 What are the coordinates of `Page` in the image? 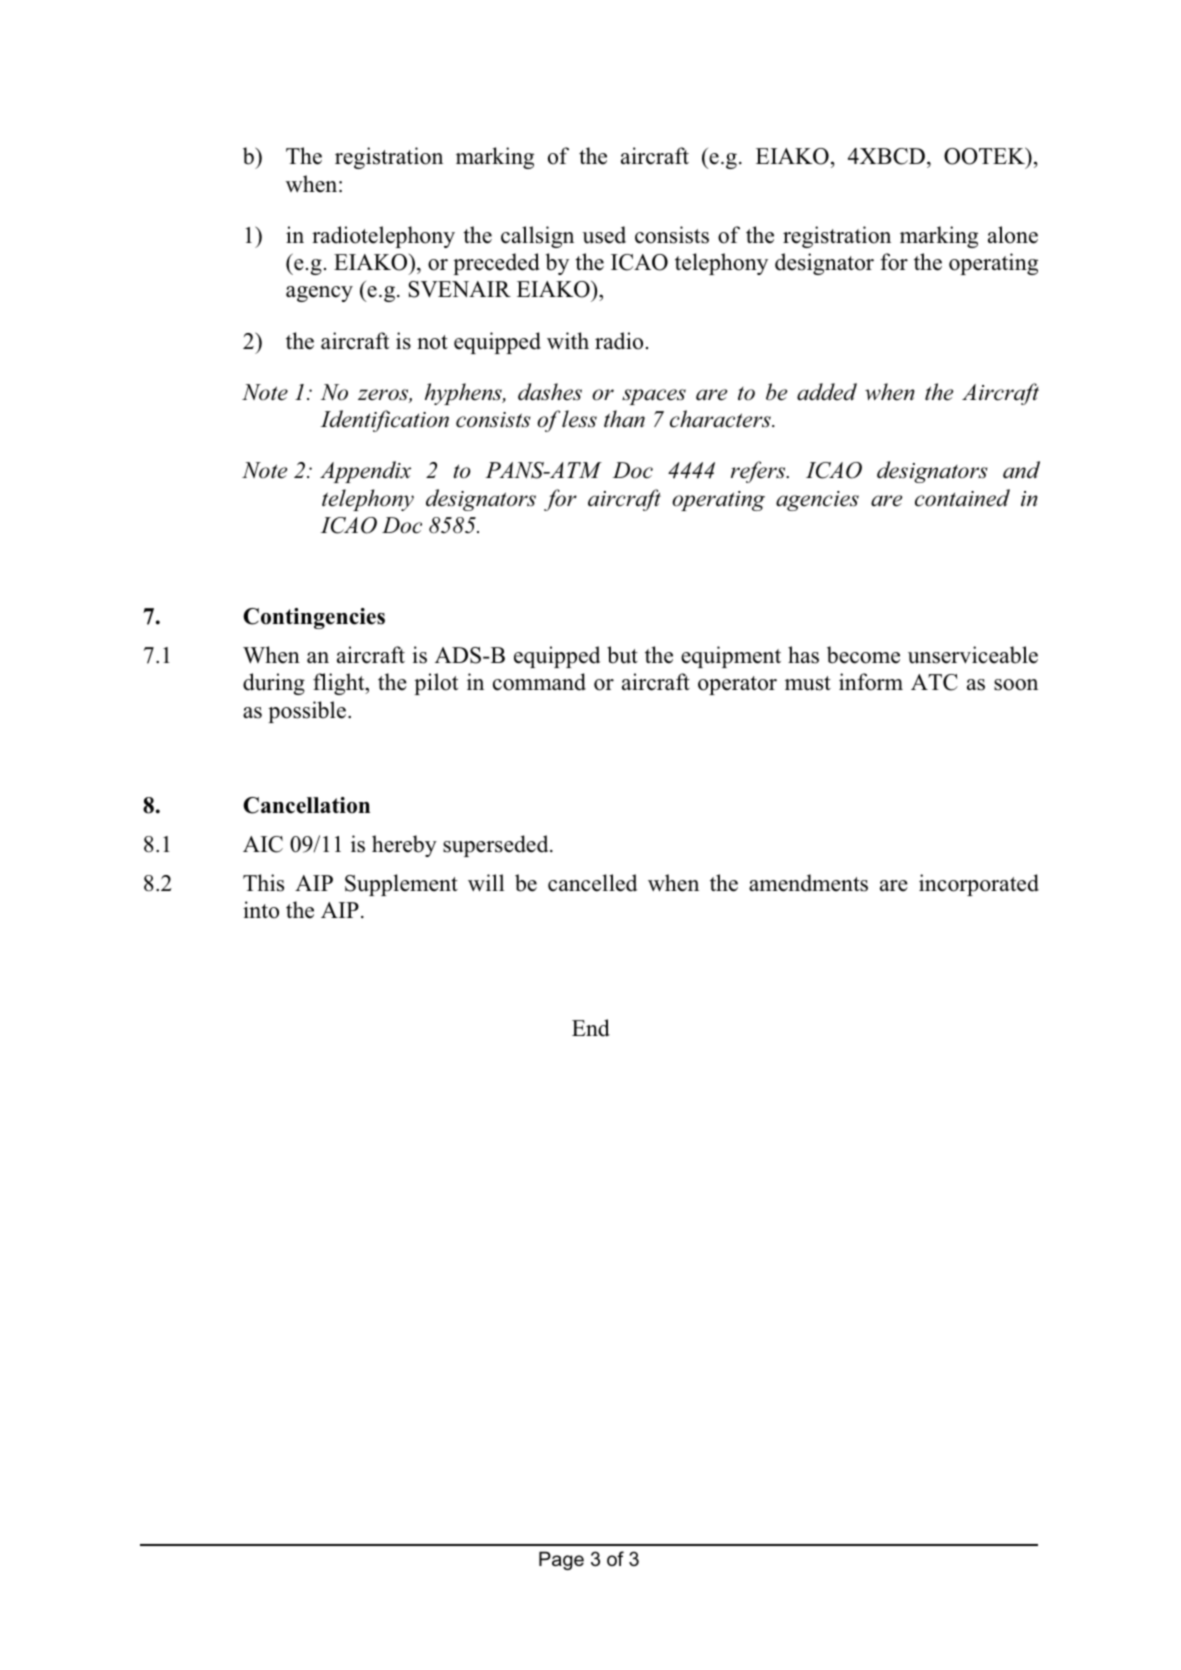 It's located at (561, 1560).
